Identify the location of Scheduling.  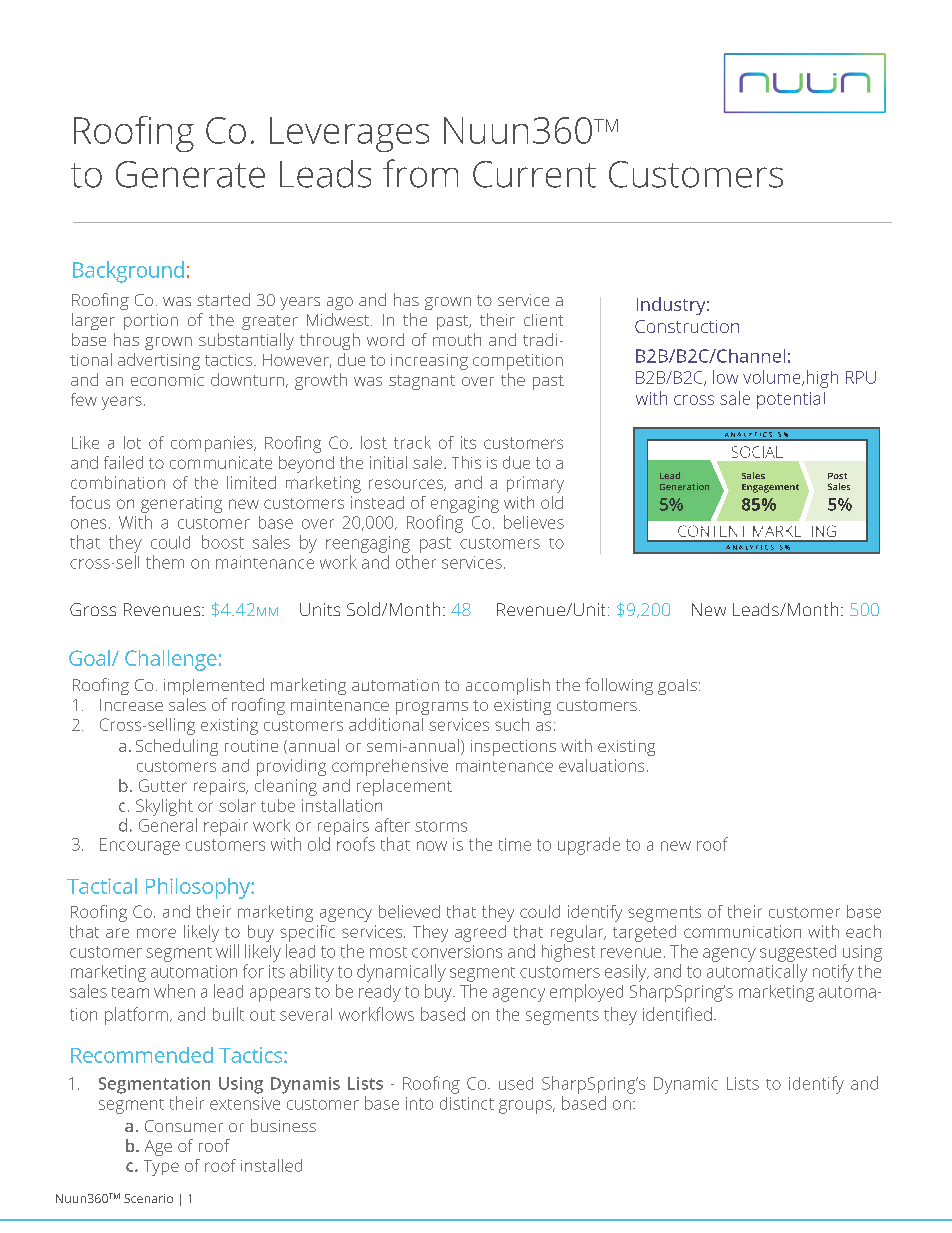
(177, 747).
